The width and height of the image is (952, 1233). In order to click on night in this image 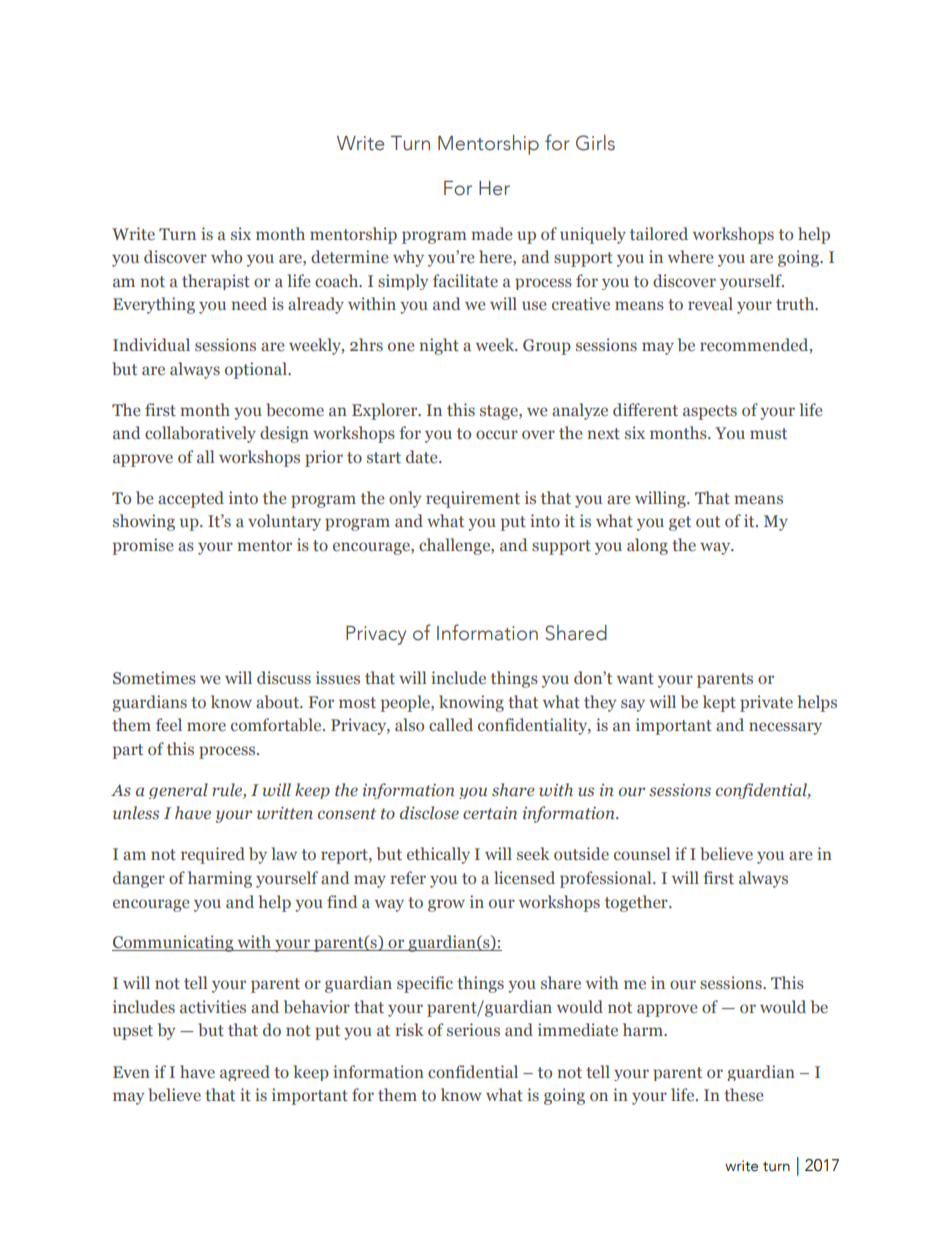, I will do `click(439, 346)`.
